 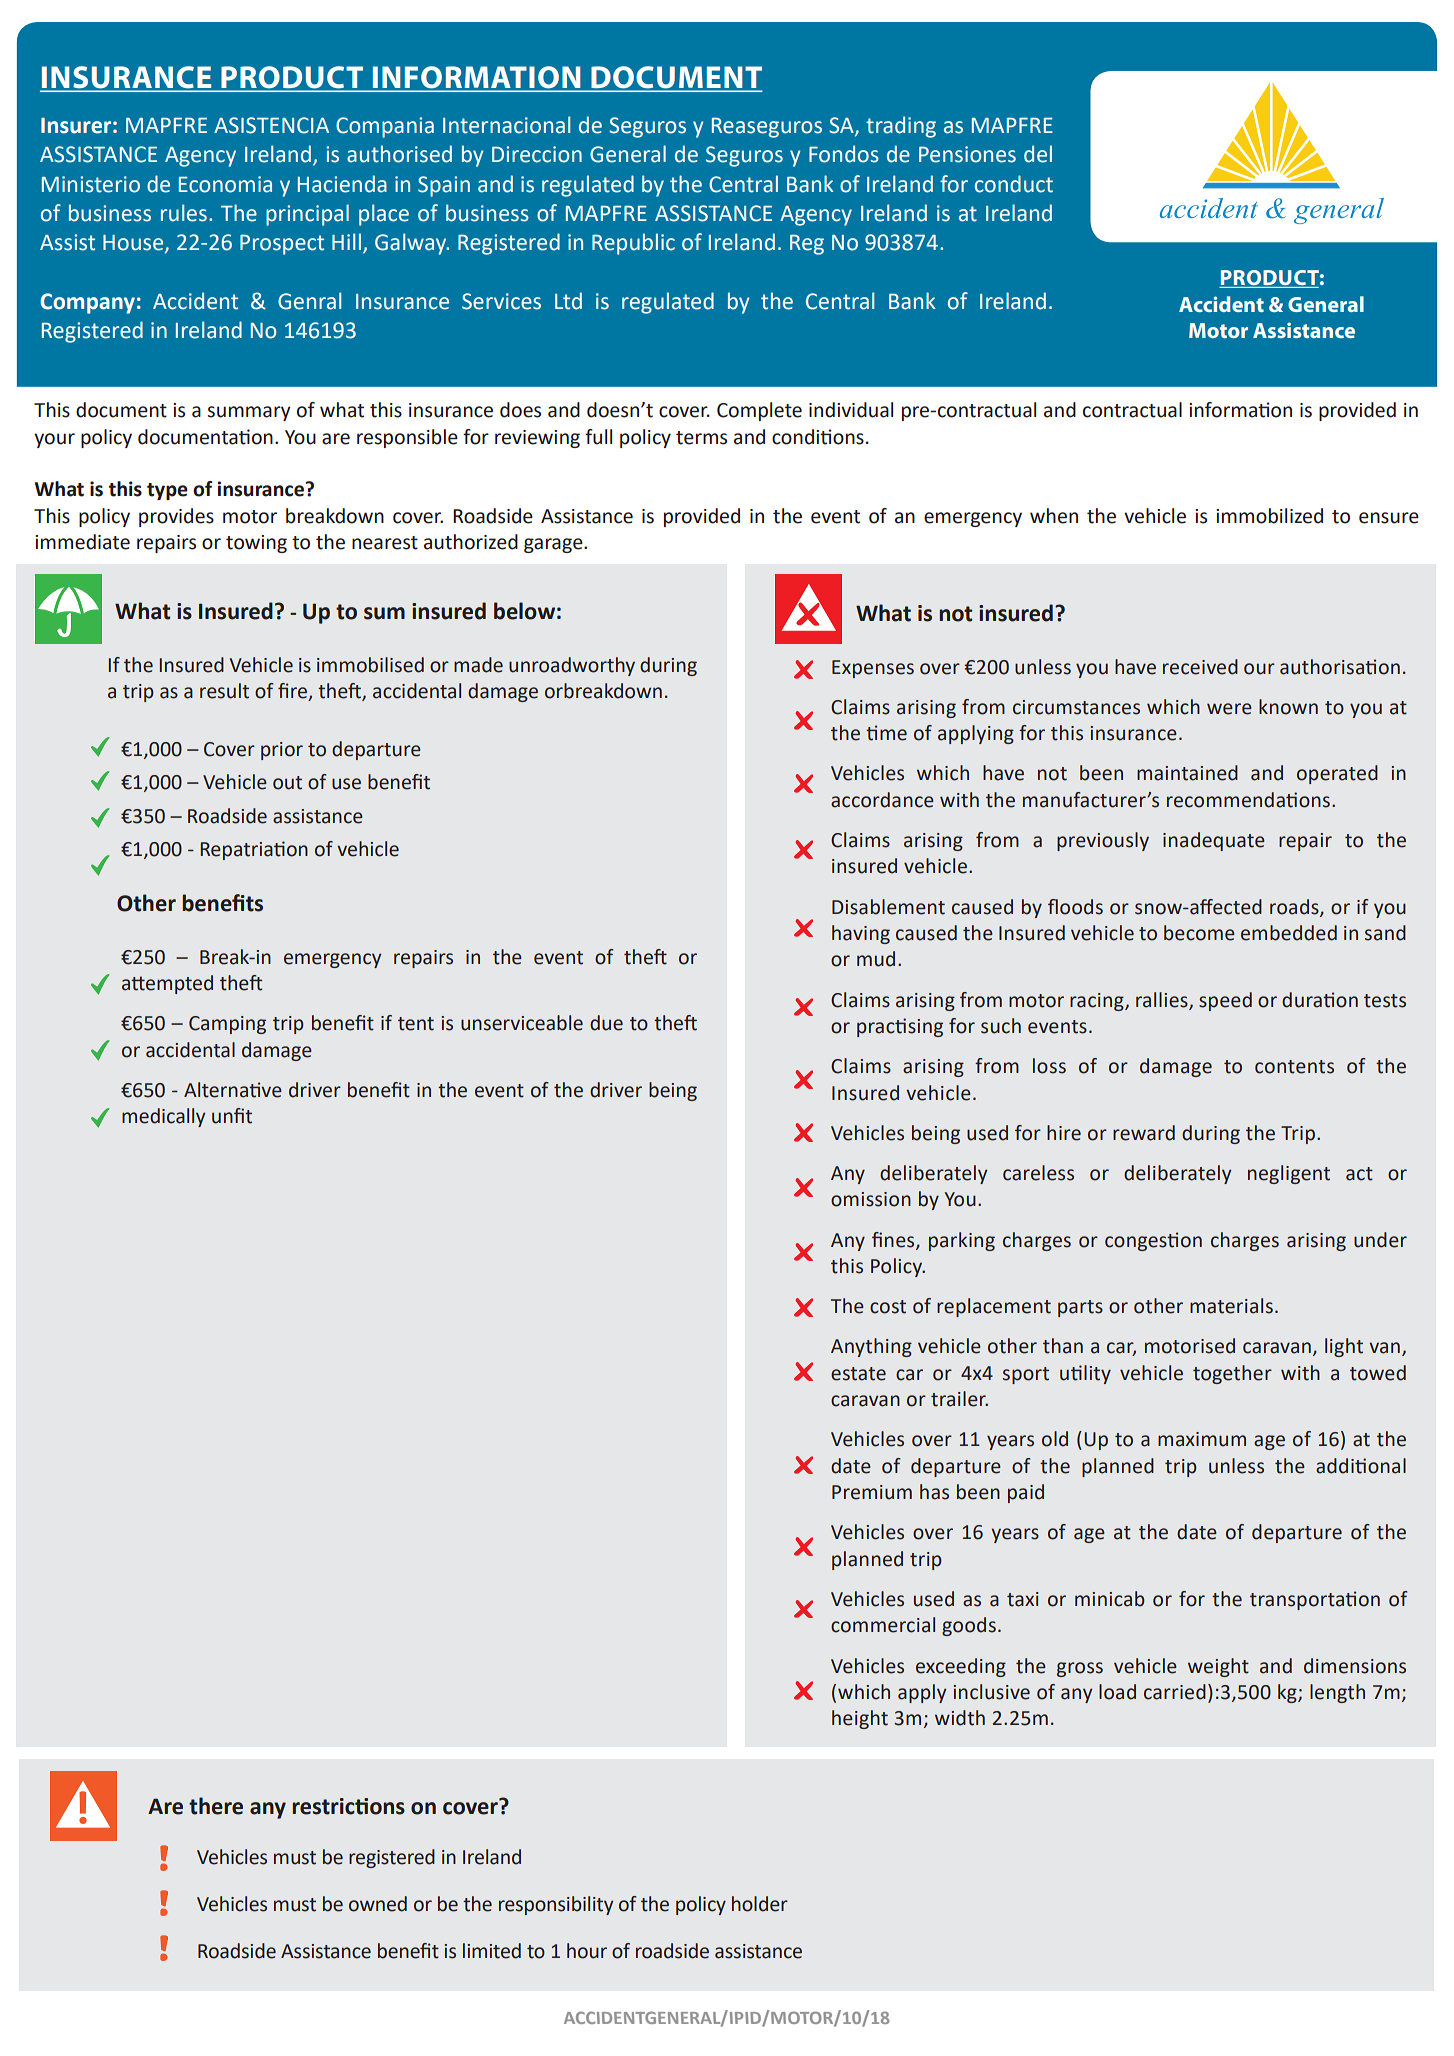 What do you see at coordinates (861, 934) in the document?
I see `having` at bounding box center [861, 934].
